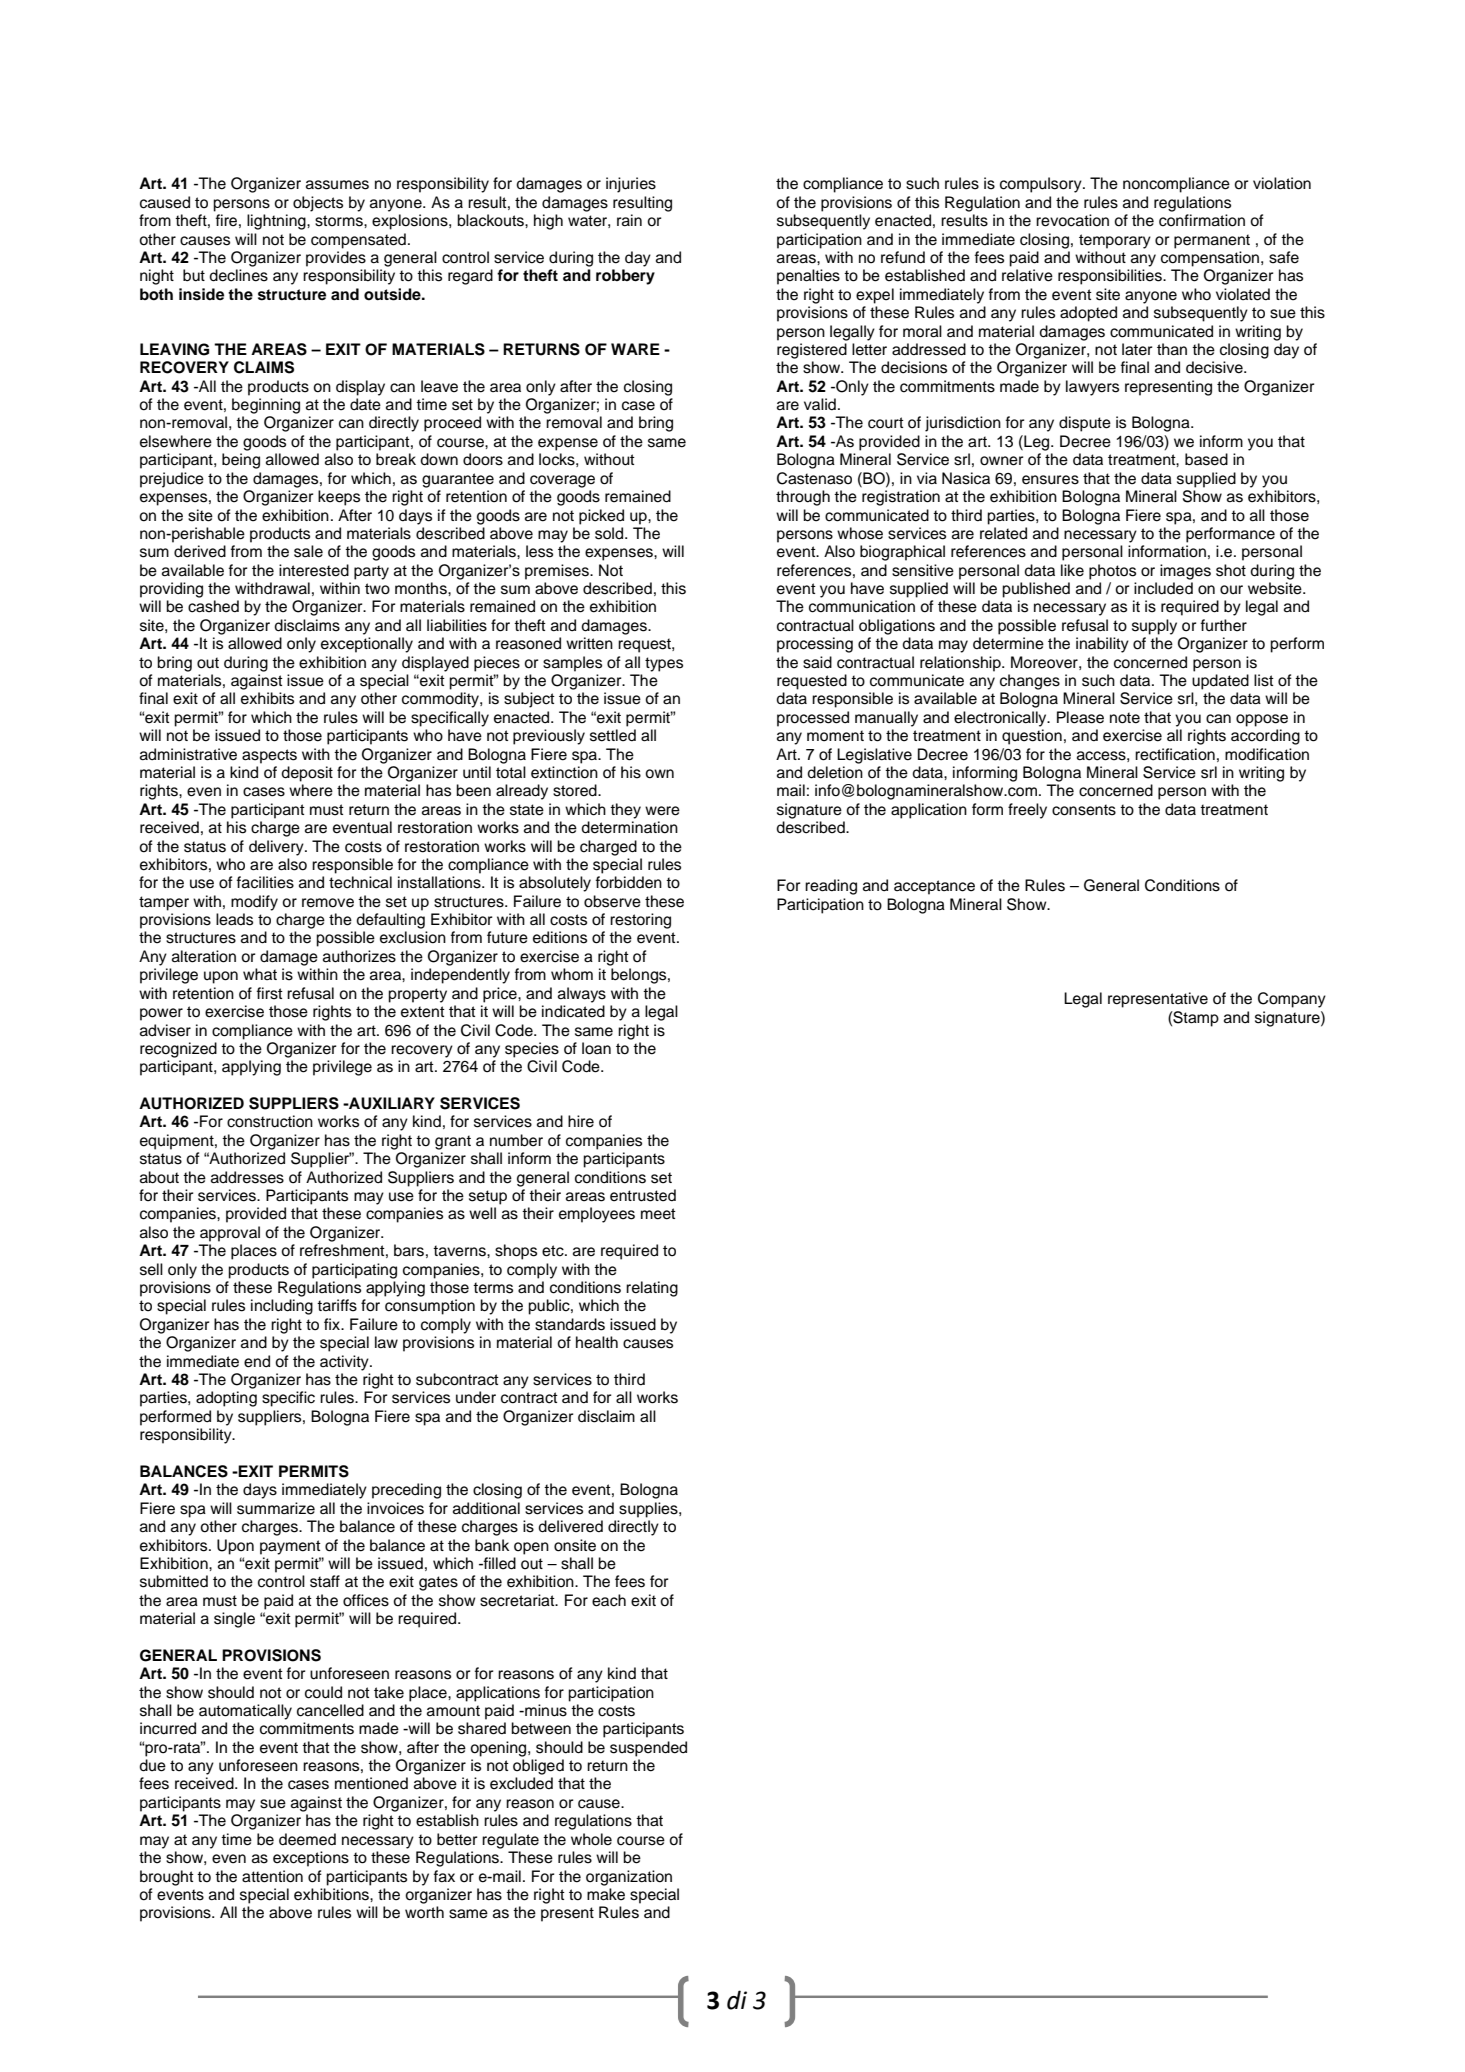 Image resolution: width=1465 pixels, height=2072 pixels. Describe the element at coordinates (290, 1547) in the screenshot. I see `payment` at that location.
